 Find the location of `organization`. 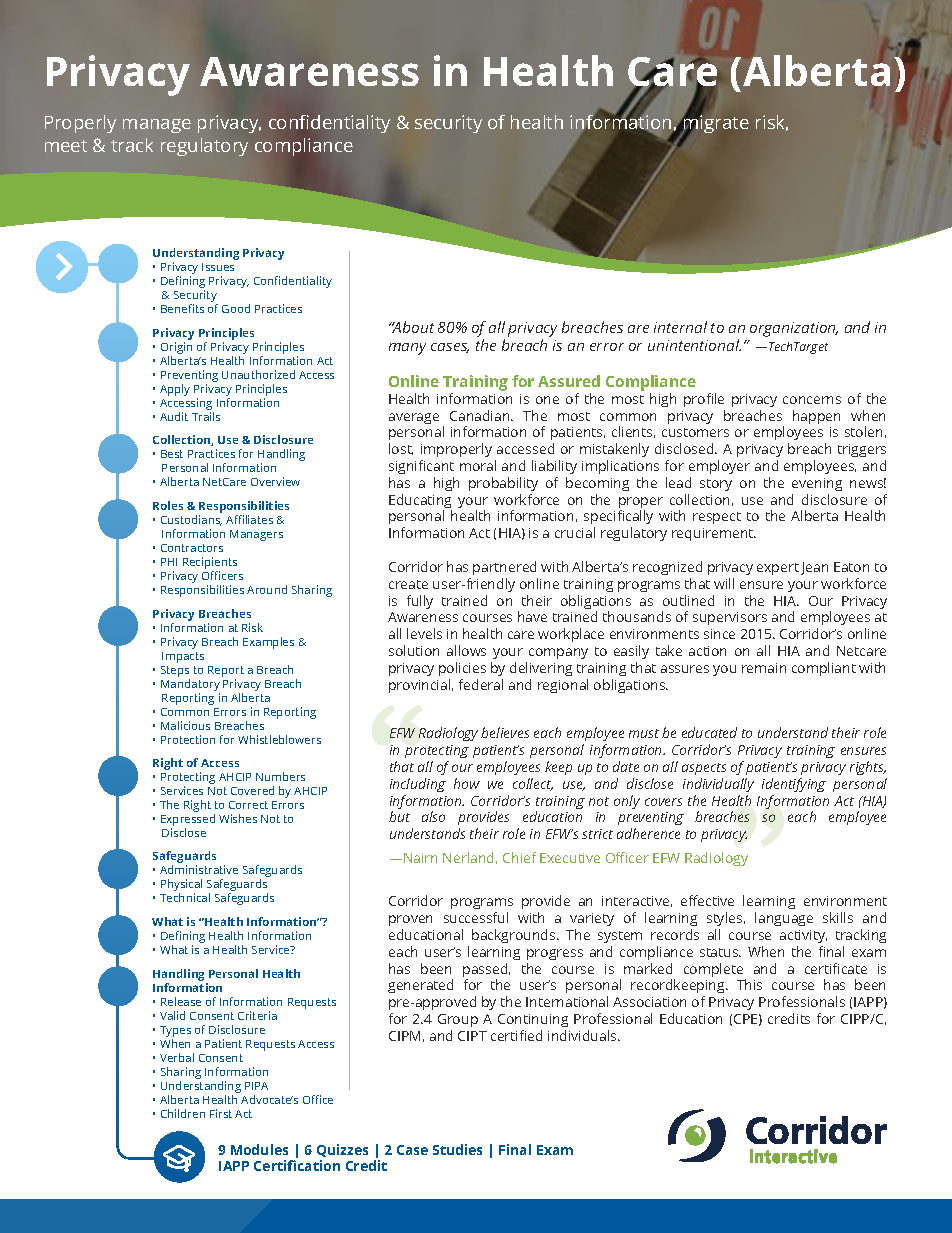

organization is located at coordinates (794, 329).
